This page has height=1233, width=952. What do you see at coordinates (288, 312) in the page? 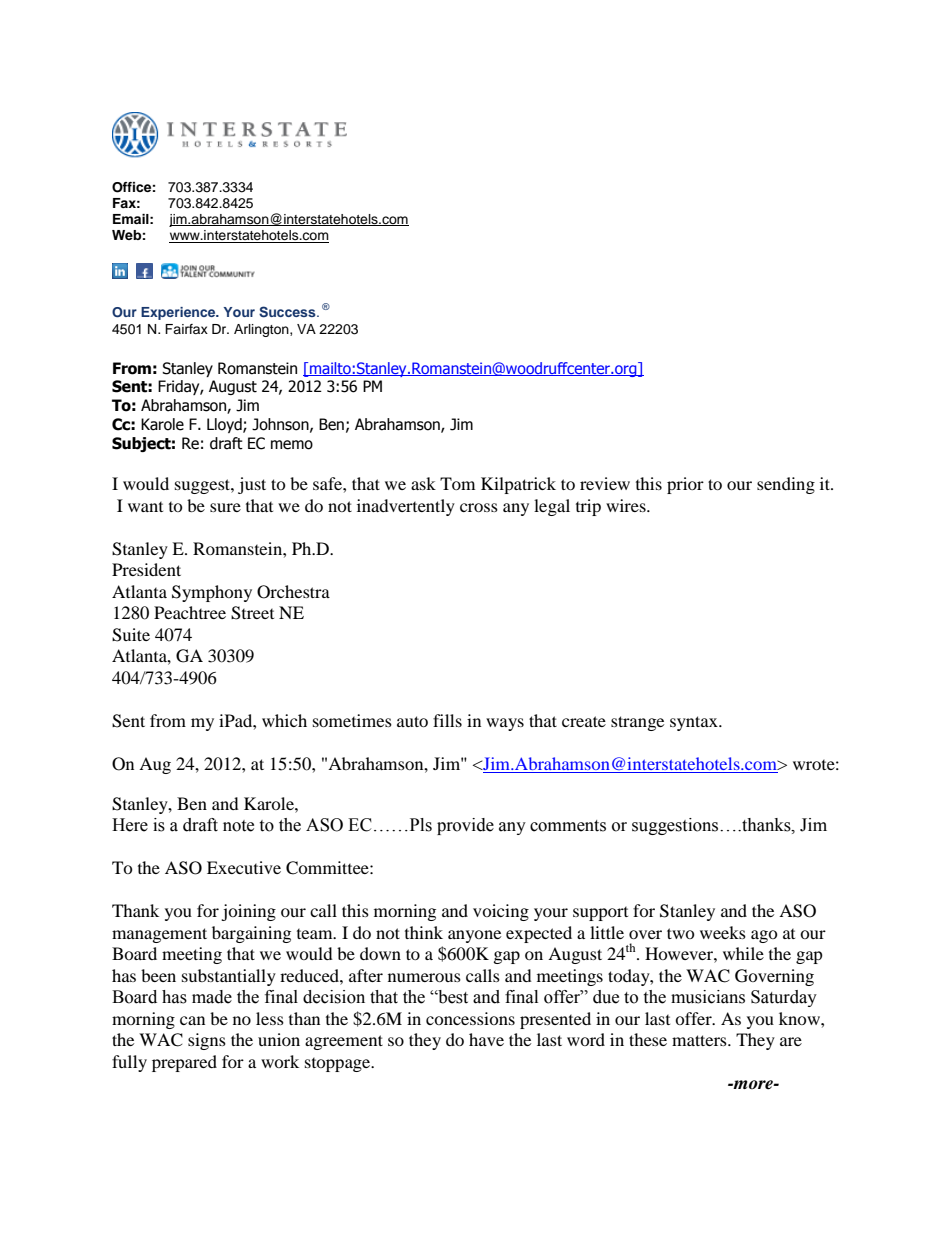
I see `Success` at bounding box center [288, 312].
